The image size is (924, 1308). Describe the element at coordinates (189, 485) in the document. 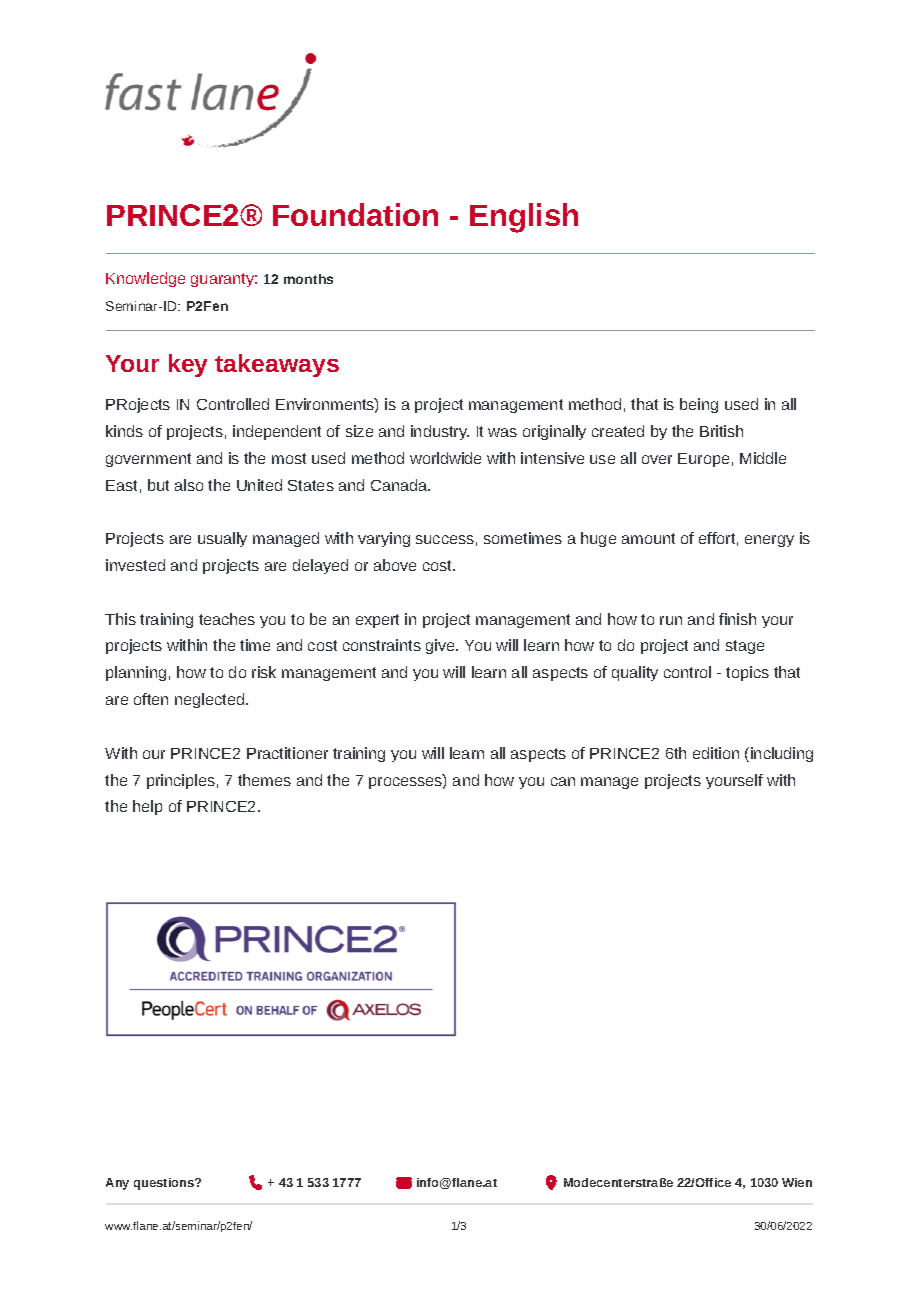

I see `also` at that location.
